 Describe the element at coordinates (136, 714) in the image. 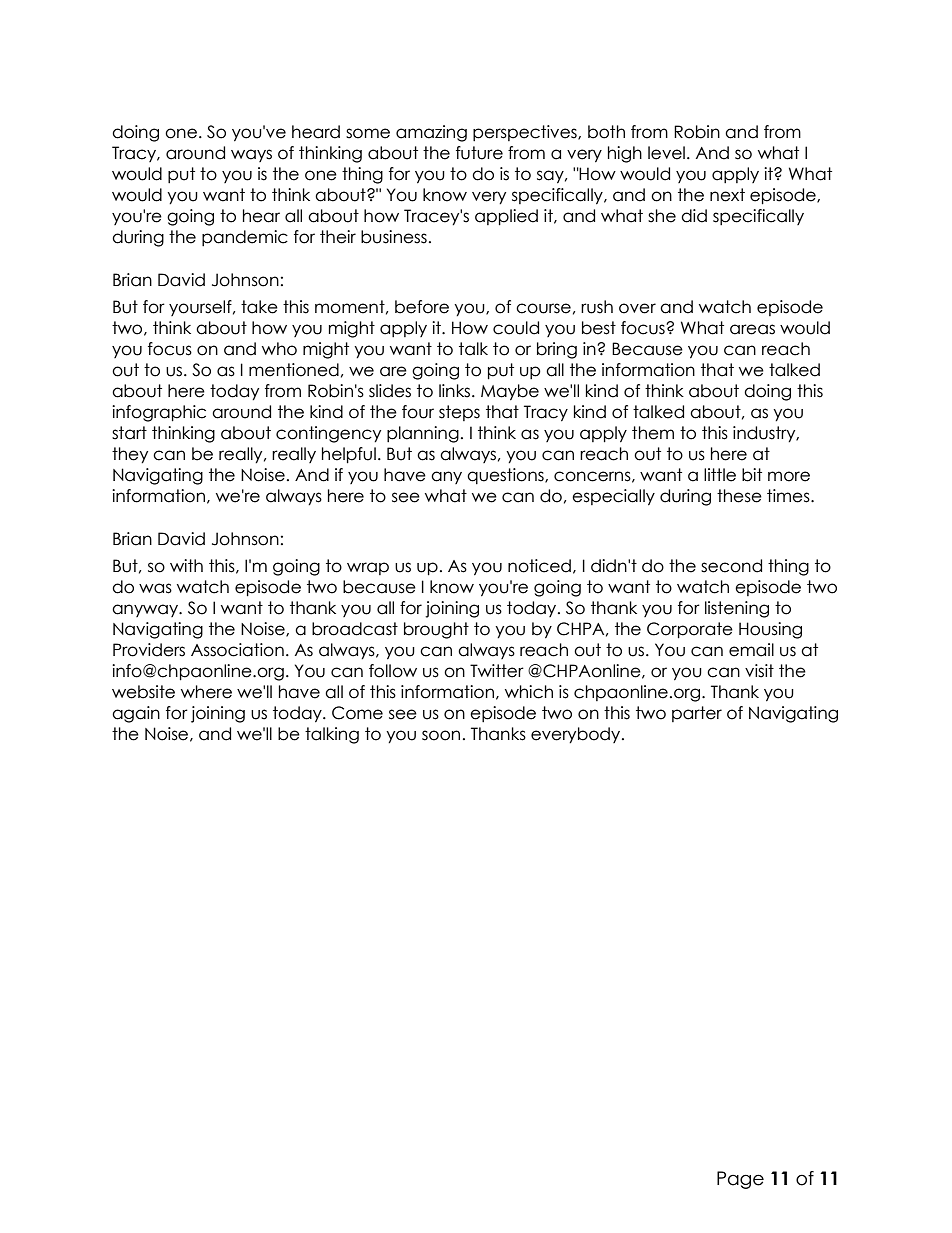

I see `again` at that location.
